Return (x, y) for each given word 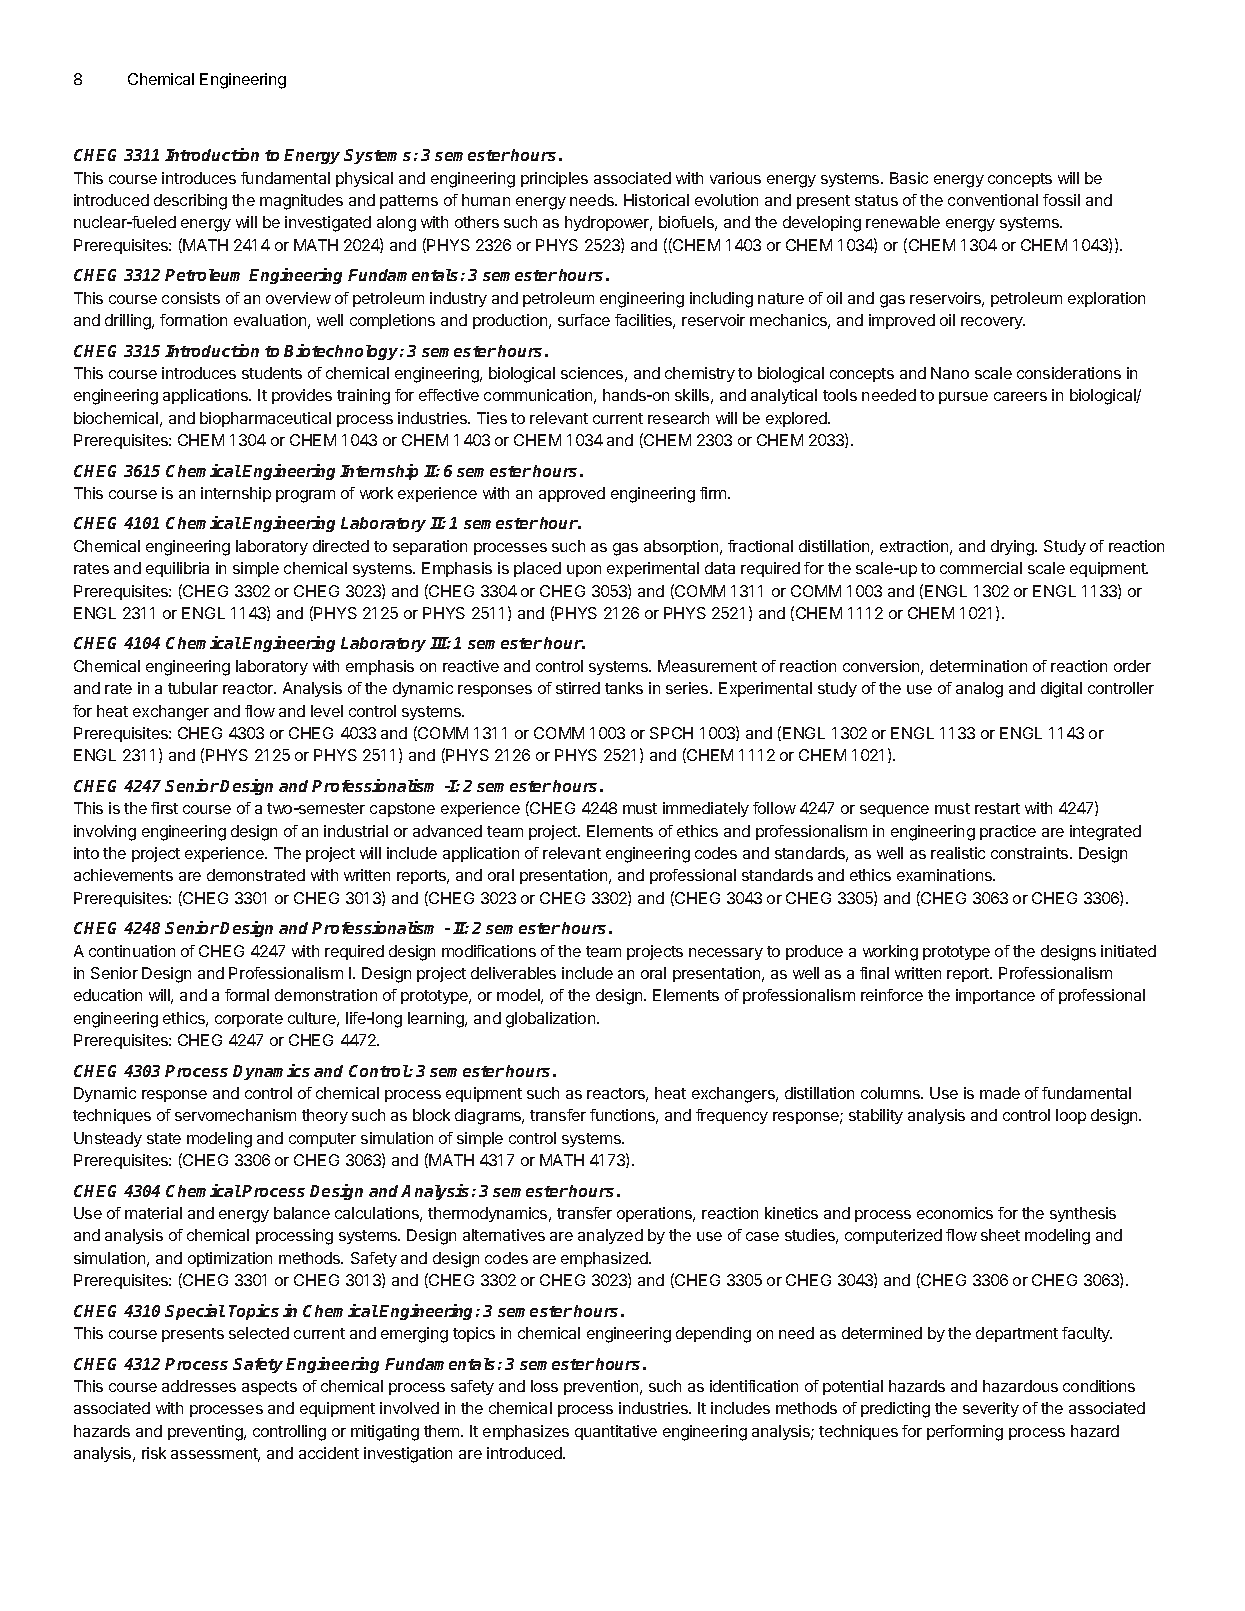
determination (978, 666)
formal (247, 995)
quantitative (616, 1432)
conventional (993, 200)
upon (584, 571)
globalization (550, 1020)
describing (190, 202)
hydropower (608, 223)
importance (995, 996)
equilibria (177, 569)
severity (991, 1409)
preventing (206, 1433)
